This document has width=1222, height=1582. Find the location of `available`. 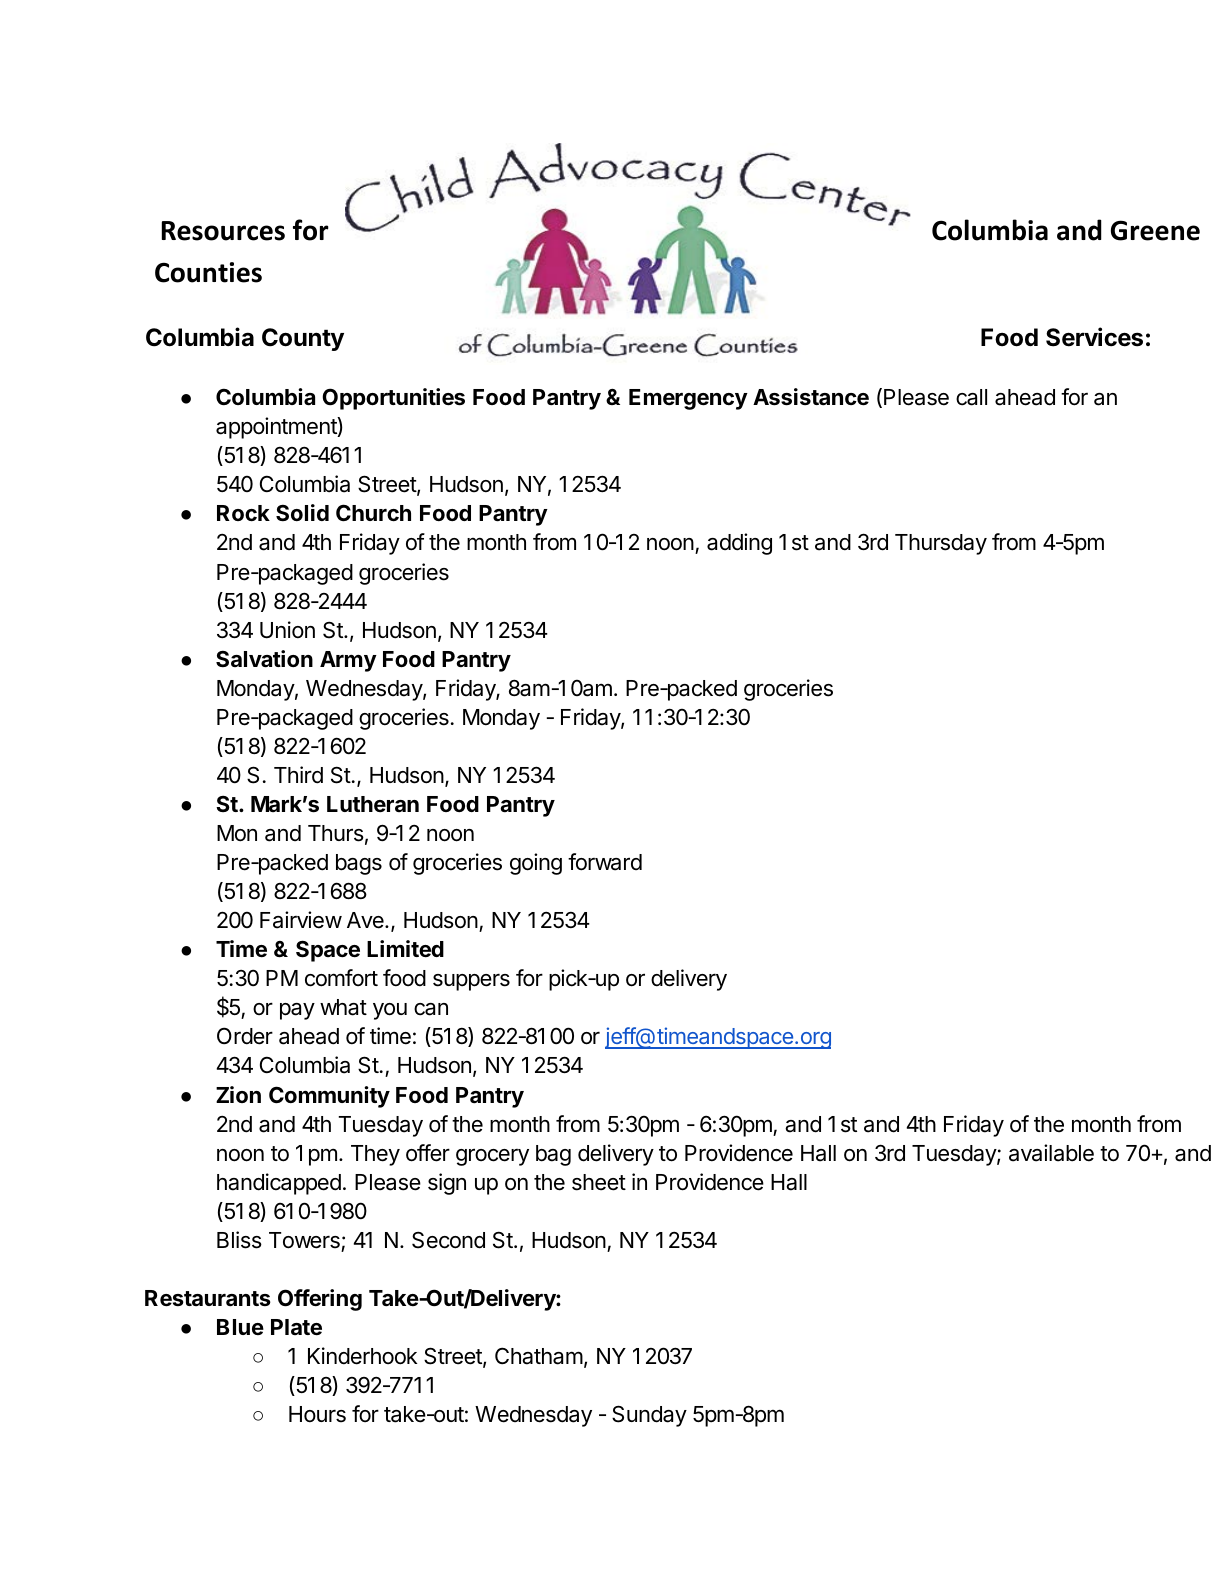

available is located at coordinates (1051, 1153).
